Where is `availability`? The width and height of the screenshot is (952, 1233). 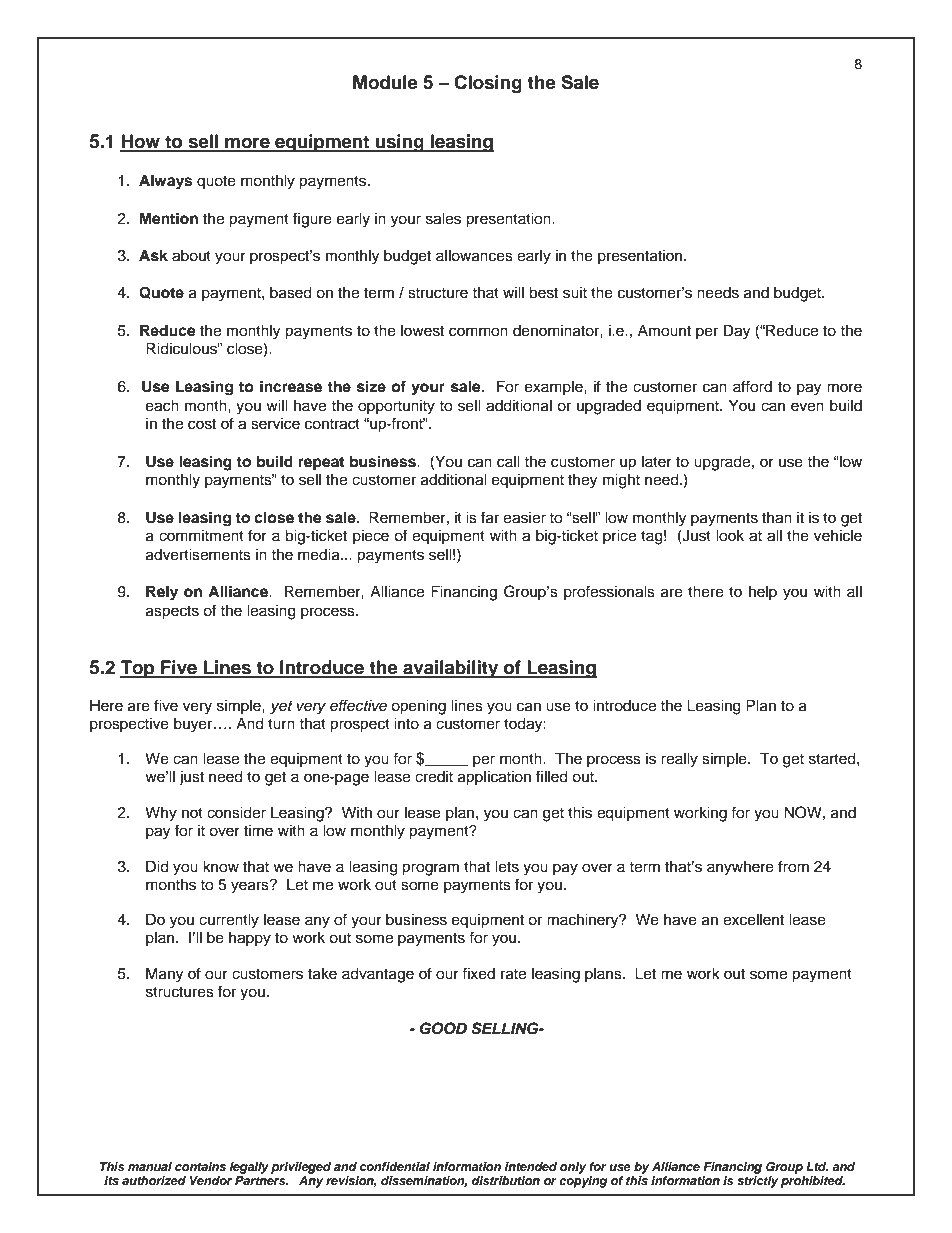
availability is located at coordinates (451, 669).
